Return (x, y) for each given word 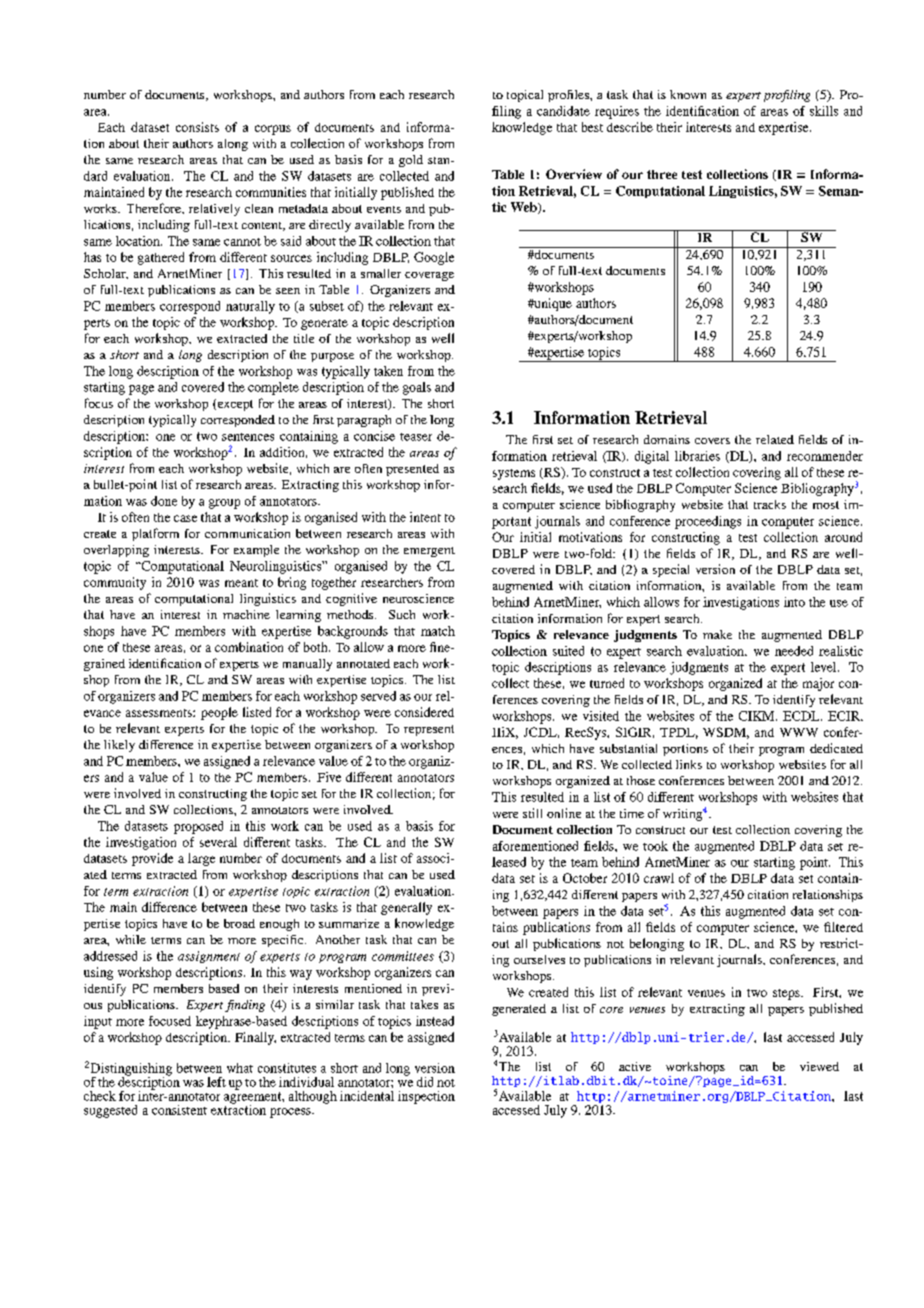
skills (824, 111)
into (794, 602)
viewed (819, 1066)
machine (246, 614)
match (438, 631)
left (216, 1082)
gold (411, 161)
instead (435, 1021)
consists (197, 127)
